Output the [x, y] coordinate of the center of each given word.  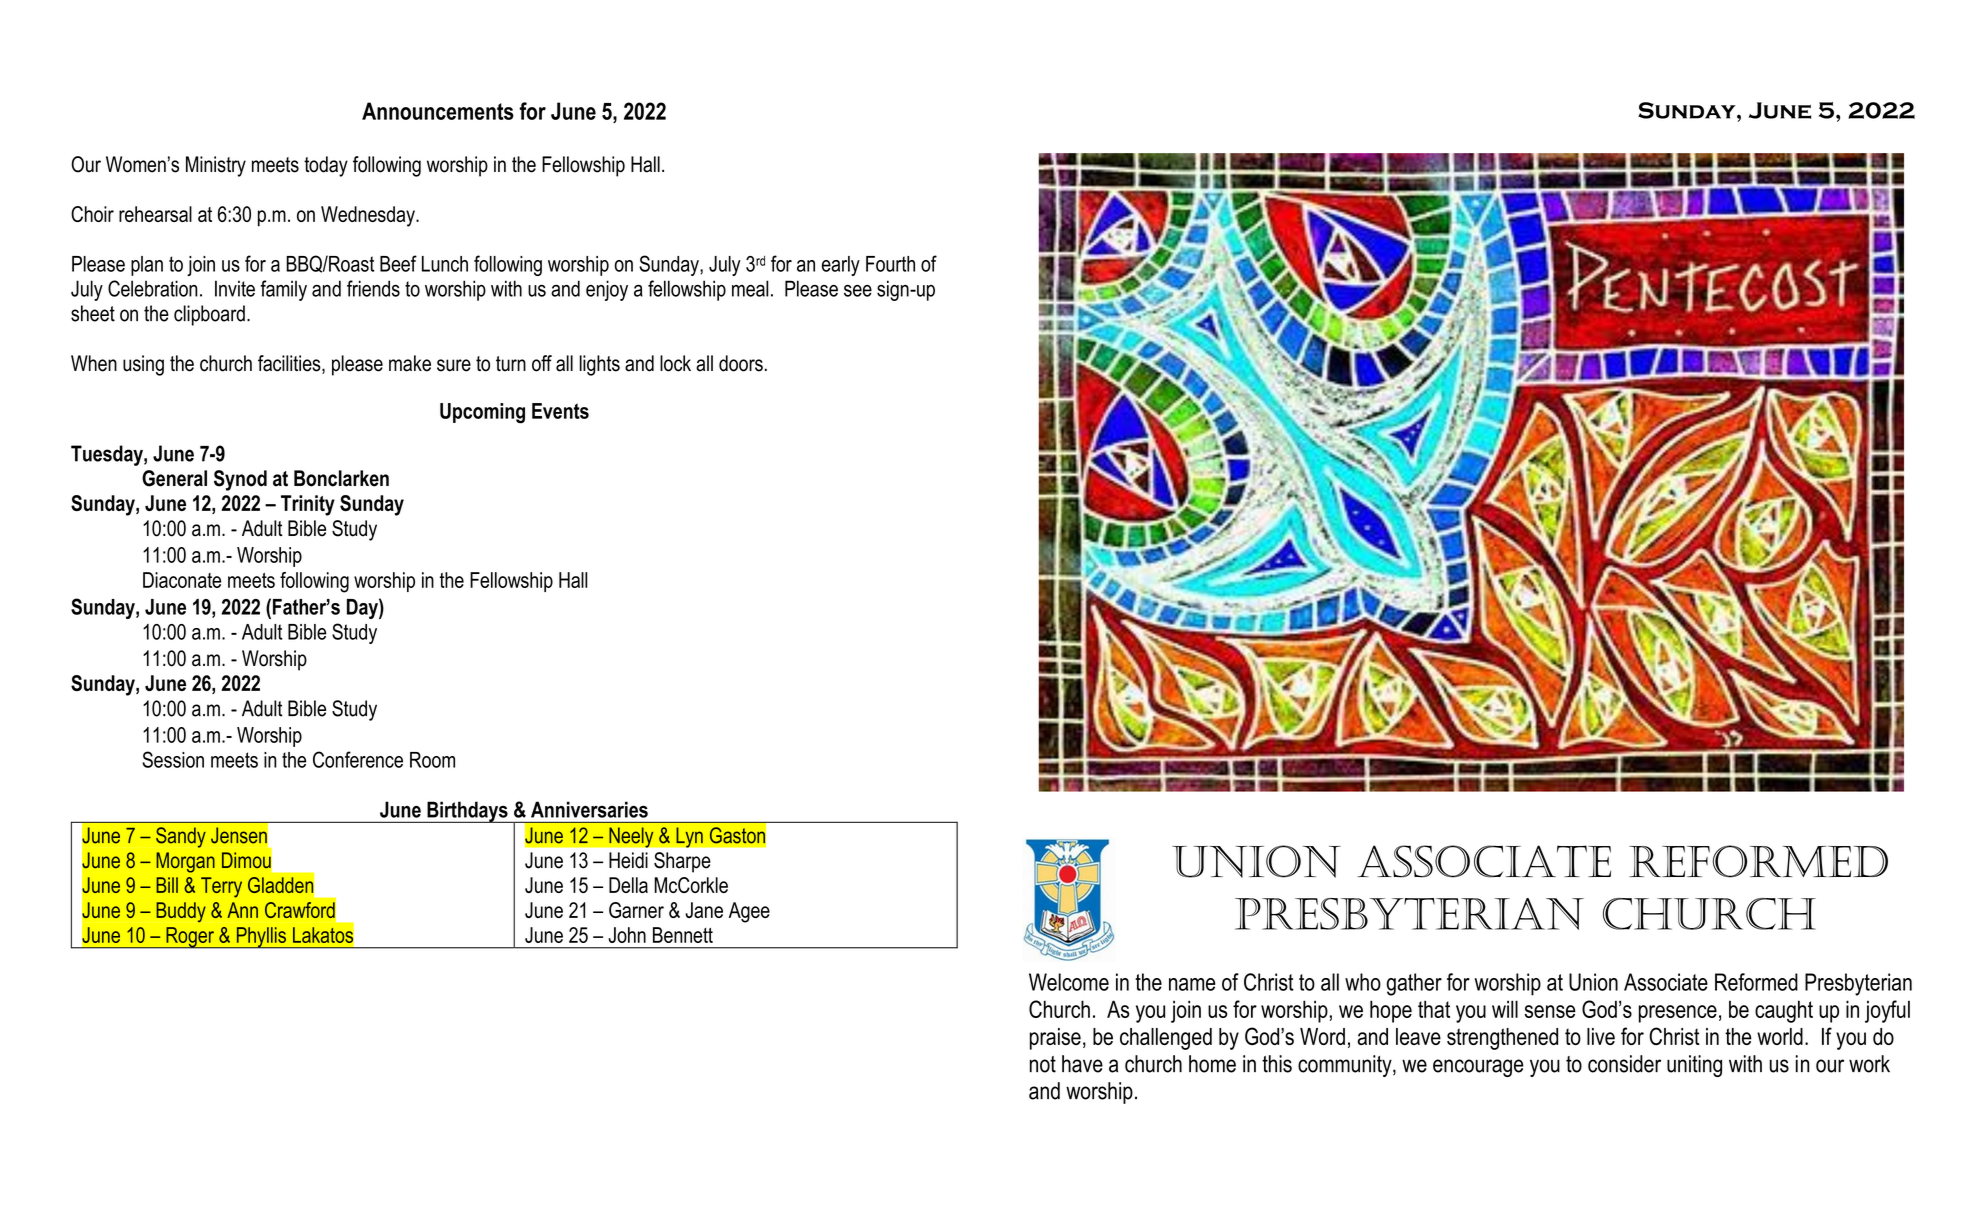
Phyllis [261, 937]
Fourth [890, 264]
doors [741, 363]
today [326, 166]
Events [560, 411]
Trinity [308, 505]
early [841, 266]
